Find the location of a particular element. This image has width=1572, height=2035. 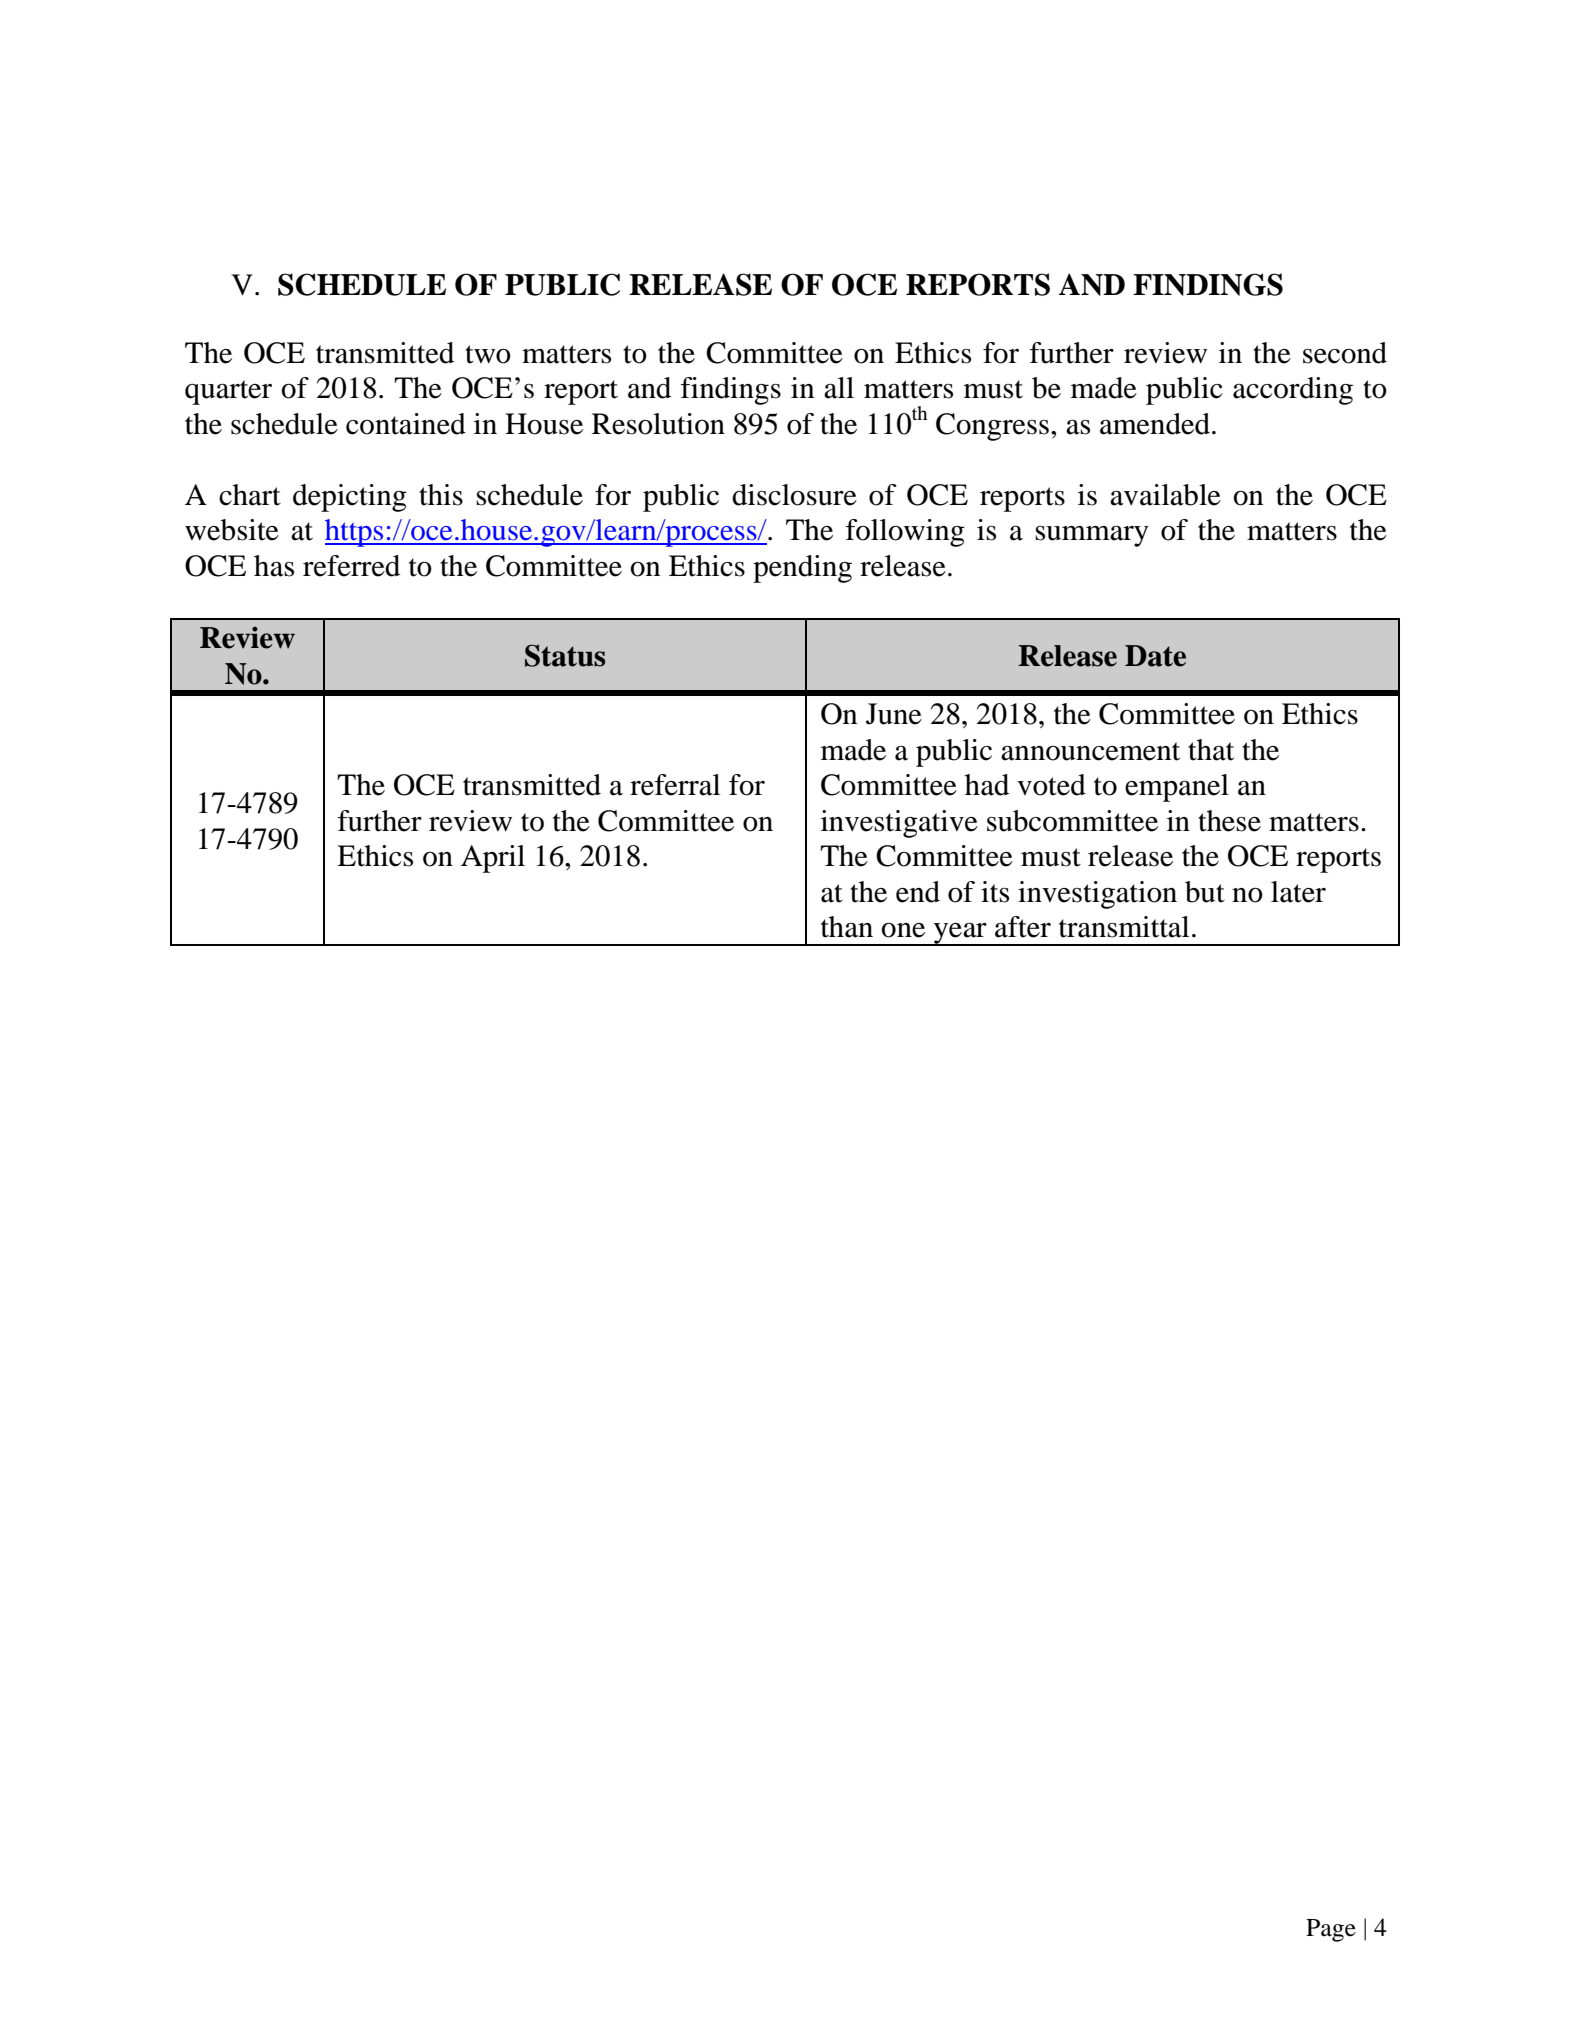

referral is located at coordinates (675, 785).
